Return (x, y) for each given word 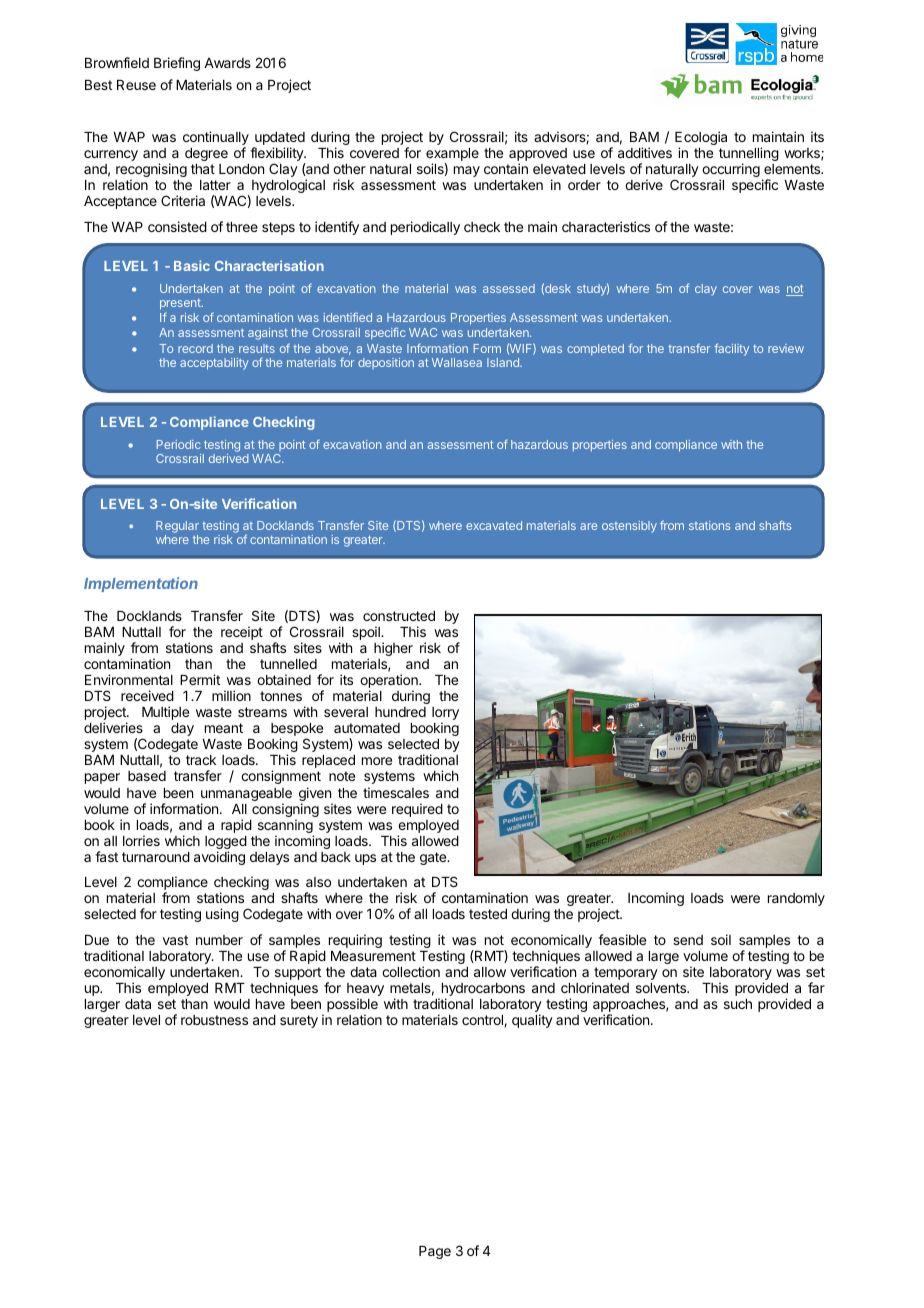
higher (393, 649)
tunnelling (749, 155)
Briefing (177, 64)
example (452, 156)
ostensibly (629, 527)
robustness (214, 1020)
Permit (200, 679)
